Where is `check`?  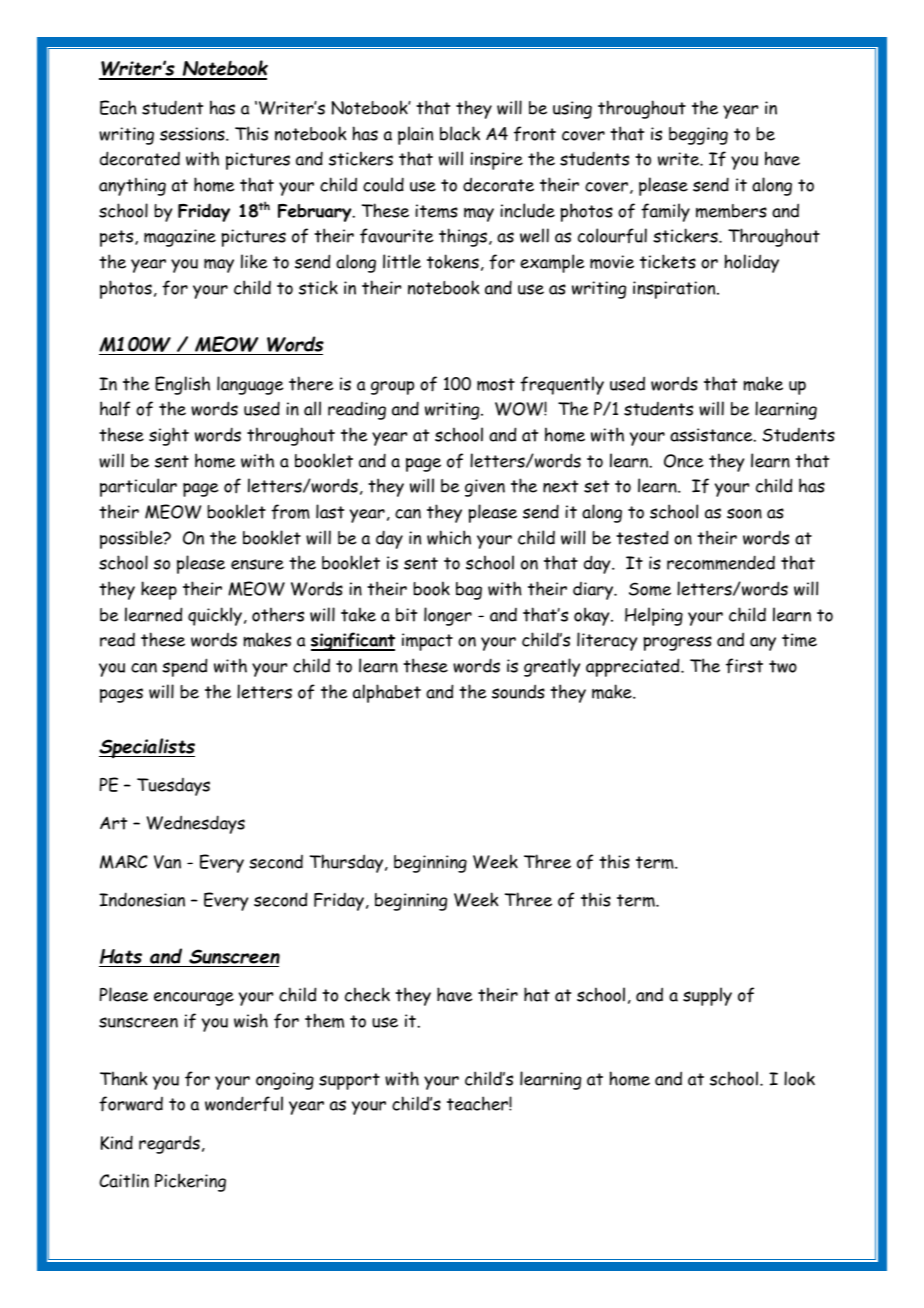
check is located at coordinates (367, 994).
